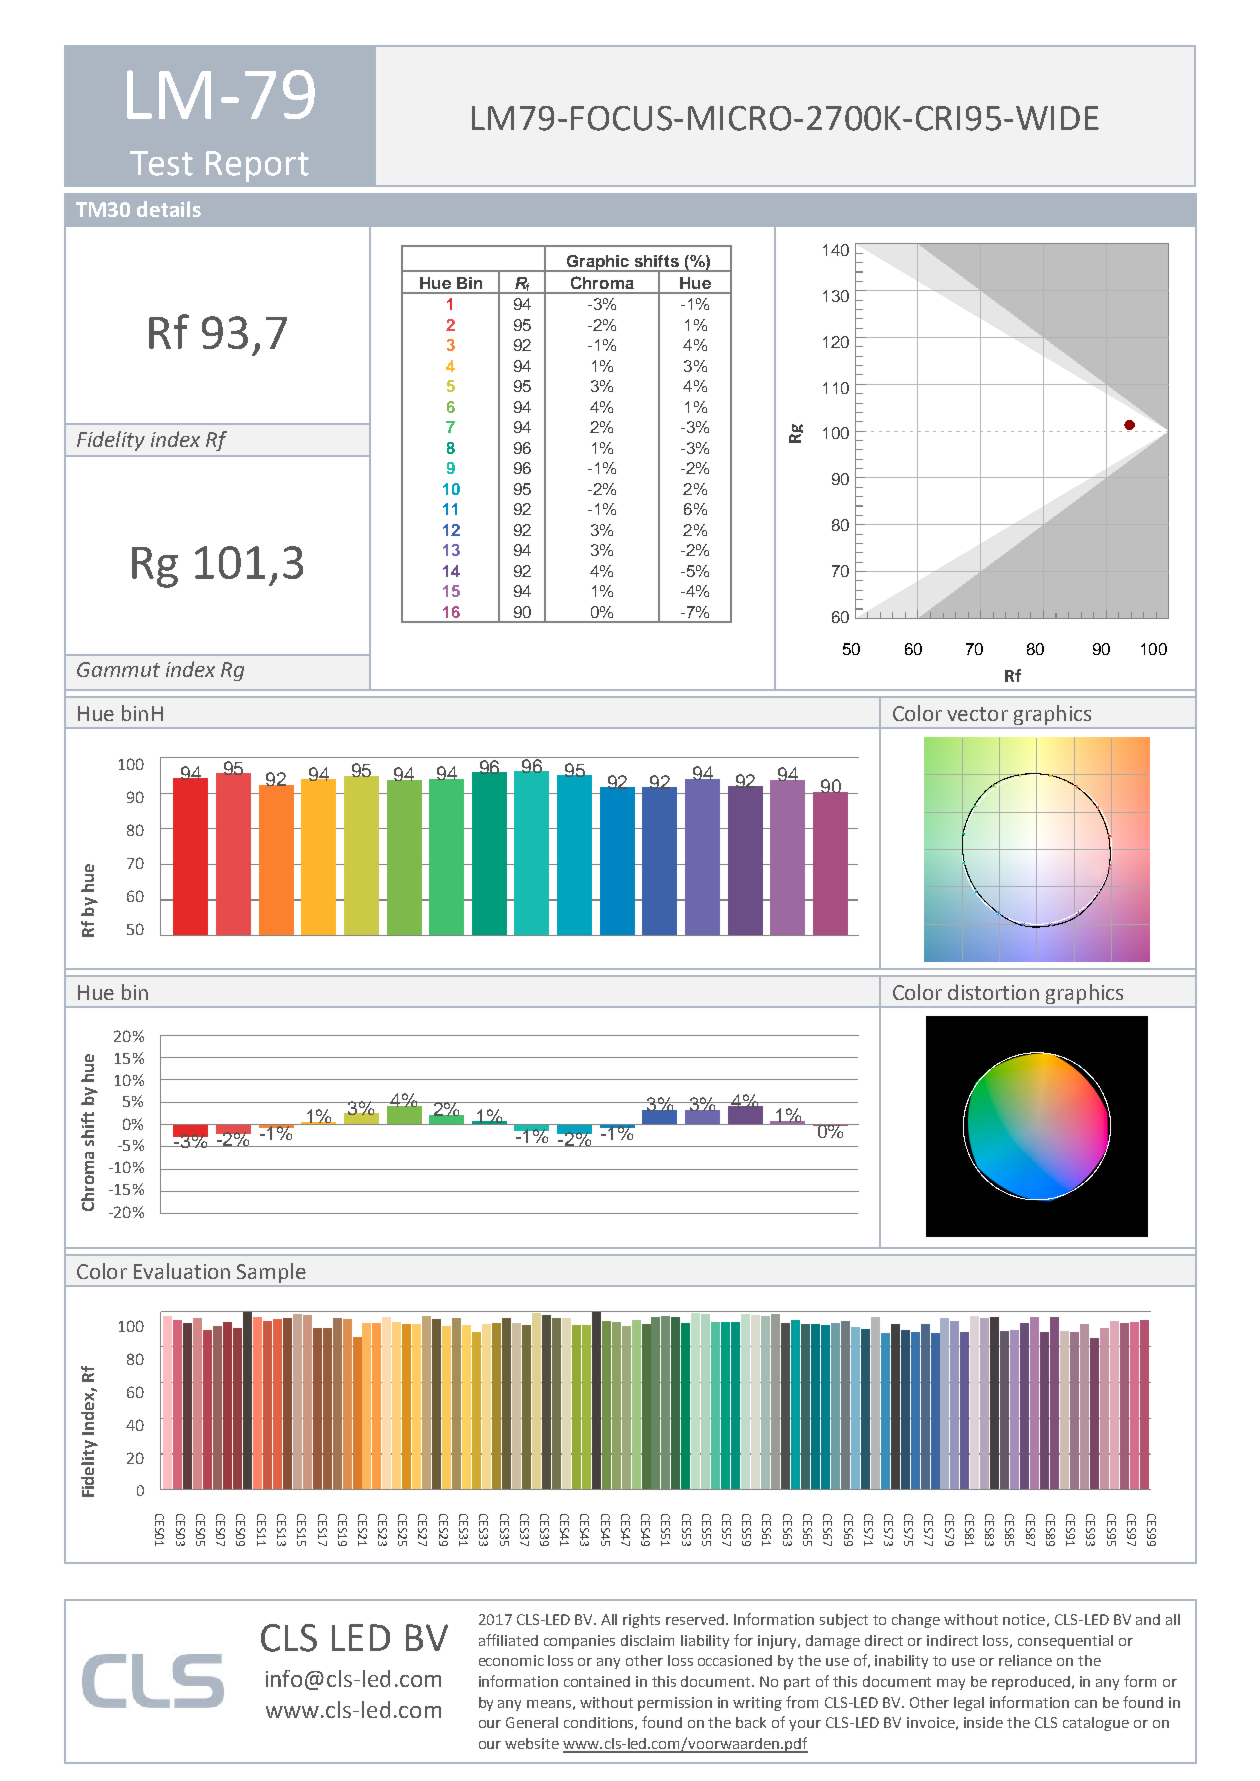  I want to click on Test, so click(161, 163).
